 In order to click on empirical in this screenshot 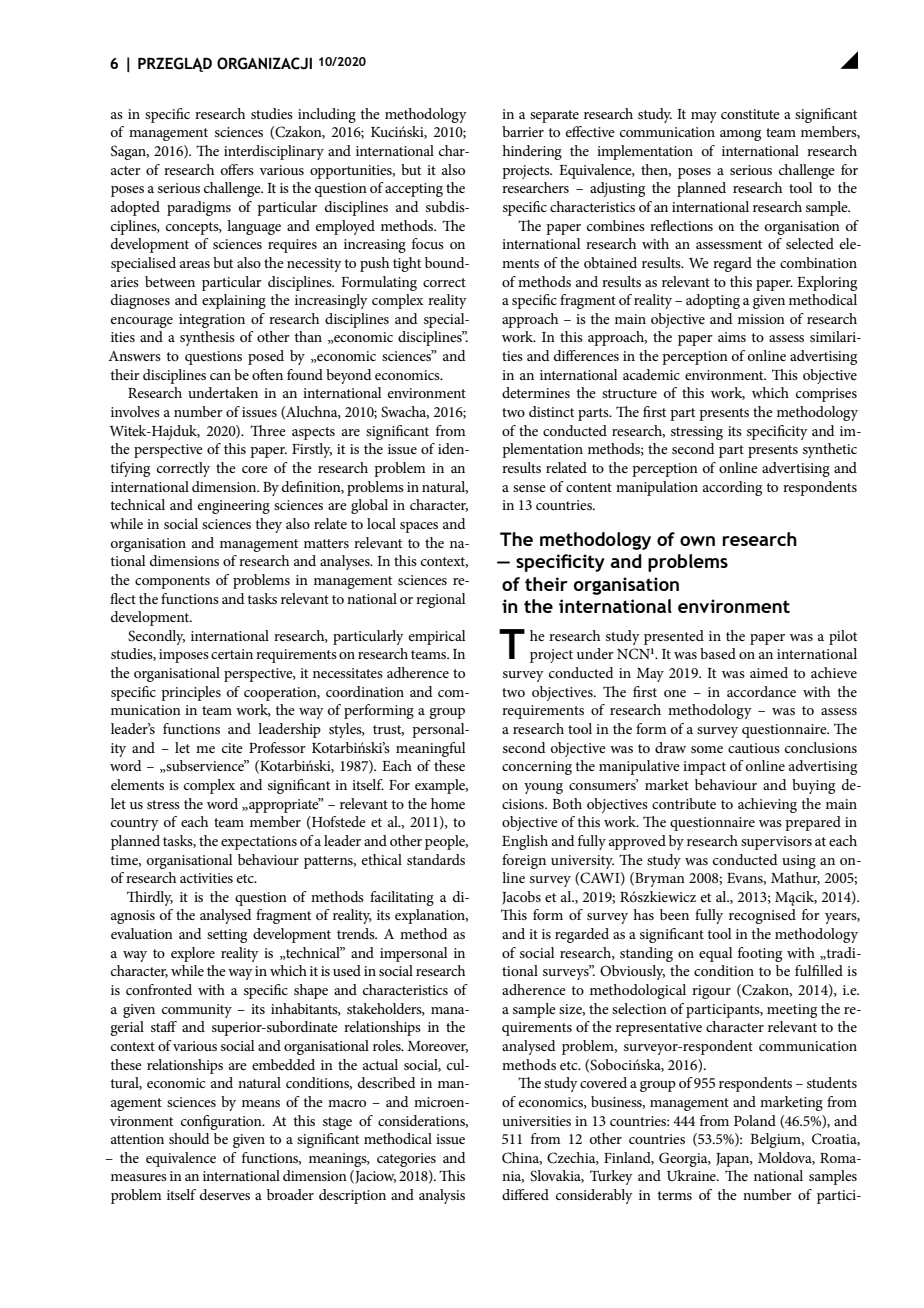, I will do `click(437, 637)`.
